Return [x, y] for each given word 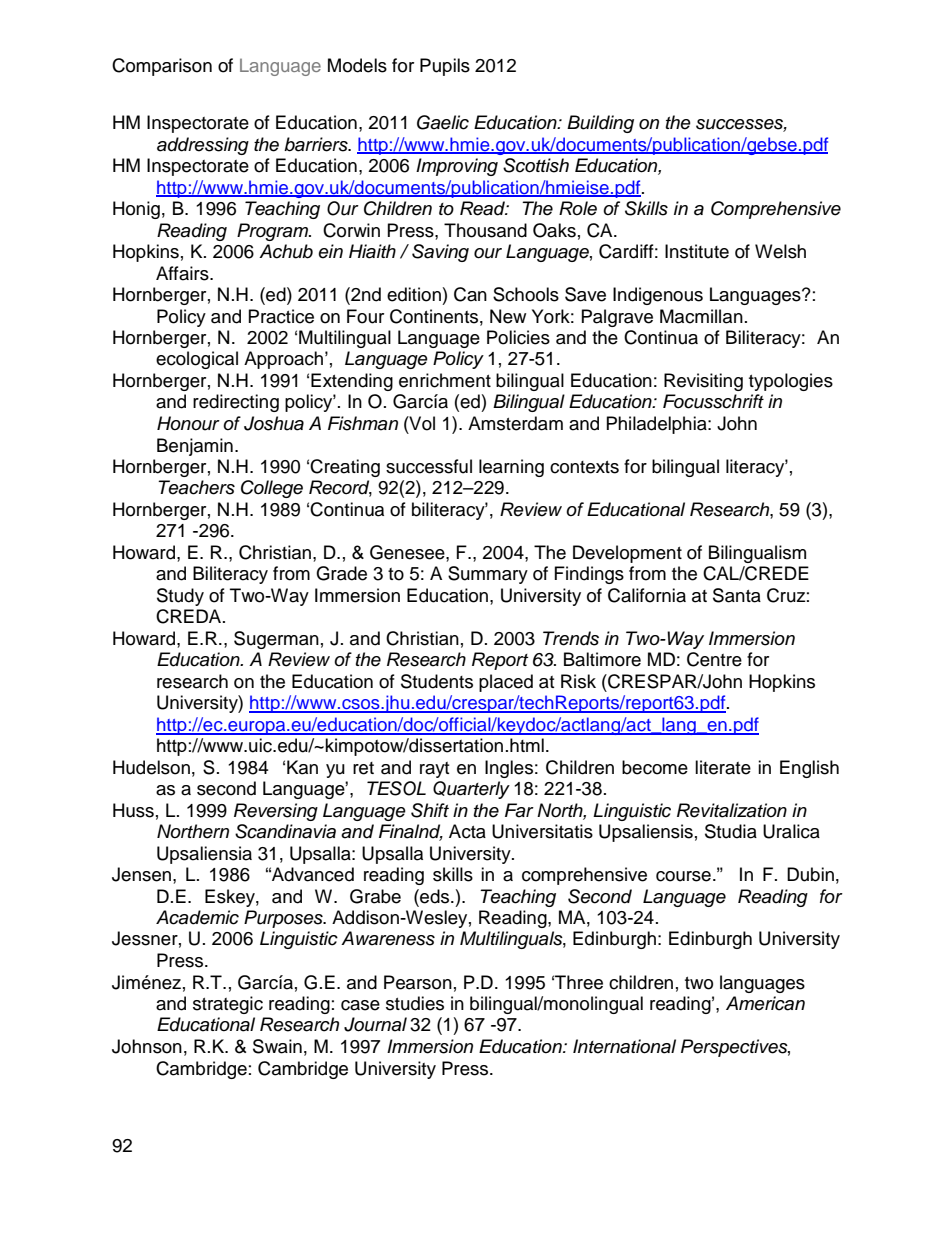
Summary [488, 575]
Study [180, 597]
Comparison [162, 67]
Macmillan [701, 316]
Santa [737, 595]
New [508, 316]
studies [415, 1003]
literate [723, 767]
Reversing [276, 812]
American [765, 1003]
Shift [430, 810]
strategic [228, 1005]
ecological [197, 360]
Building [600, 124]
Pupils [445, 67]
